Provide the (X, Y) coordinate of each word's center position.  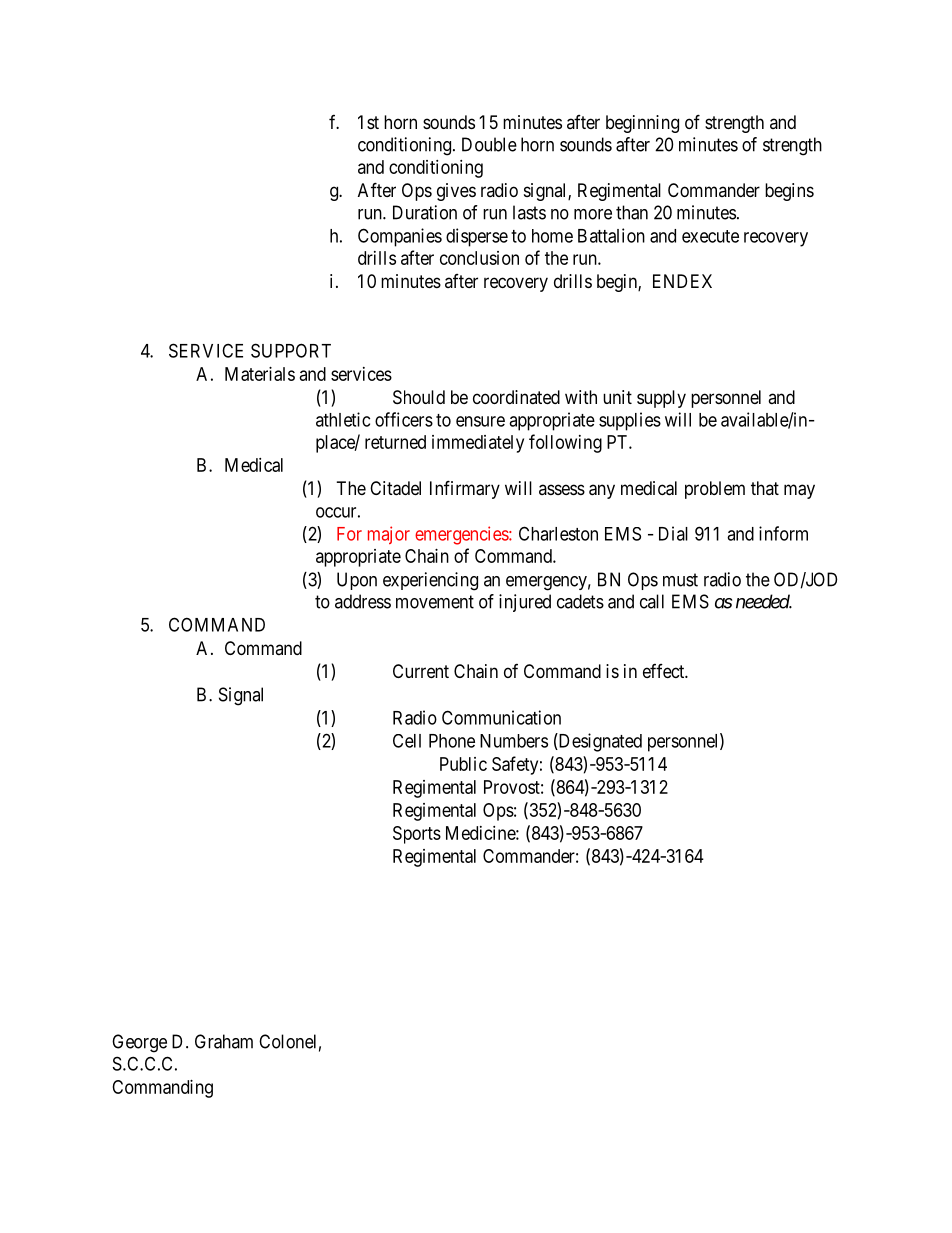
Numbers (514, 741)
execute (710, 236)
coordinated (516, 397)
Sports (417, 835)
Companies (400, 237)
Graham (224, 1041)
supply (661, 399)
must (680, 580)
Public (463, 764)
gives (456, 192)
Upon (357, 581)
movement (435, 602)
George (139, 1043)
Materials (260, 374)
